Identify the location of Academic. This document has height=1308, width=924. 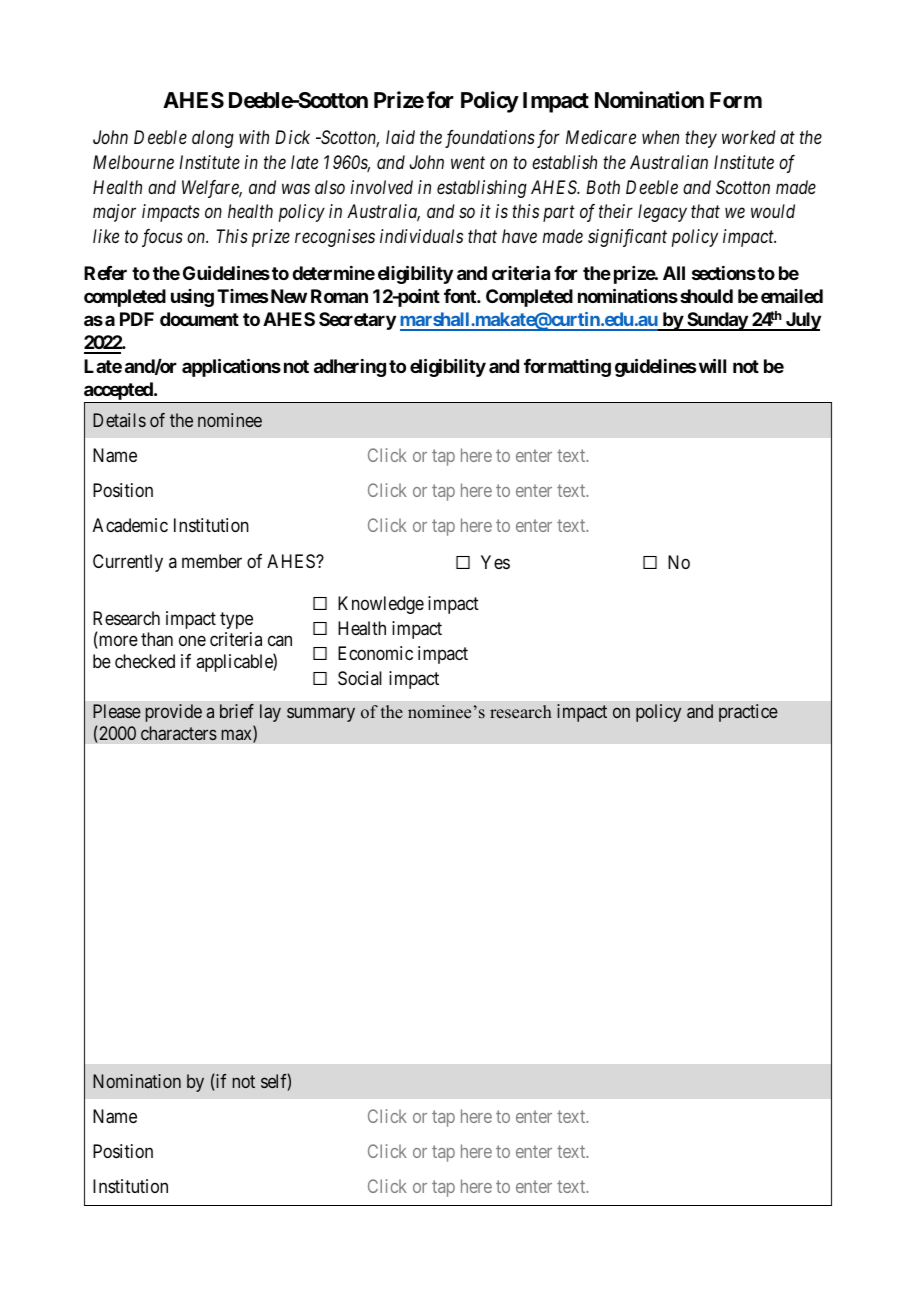
(130, 525).
